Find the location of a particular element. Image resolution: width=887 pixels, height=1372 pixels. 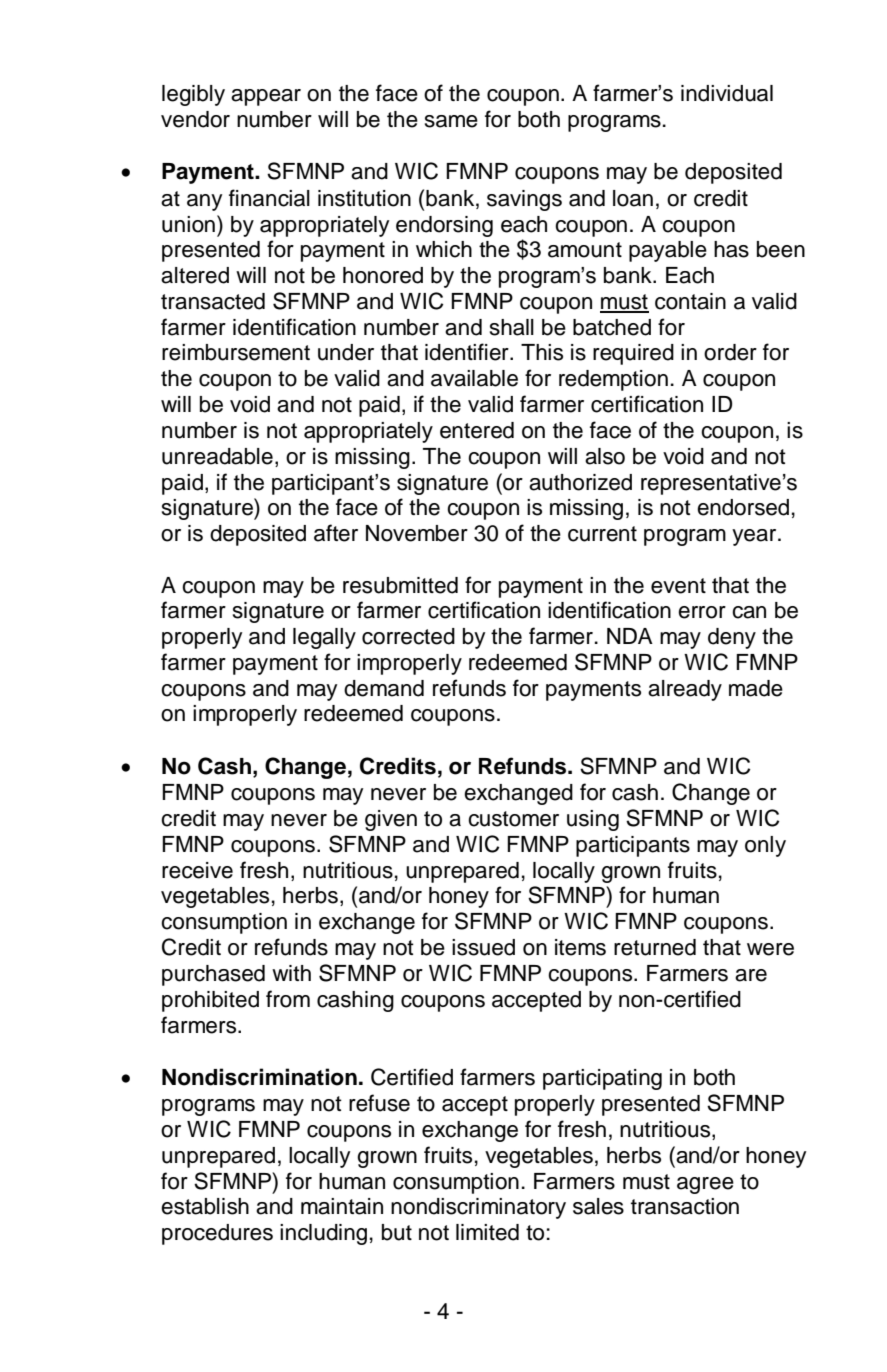

receive is located at coordinates (197, 870).
